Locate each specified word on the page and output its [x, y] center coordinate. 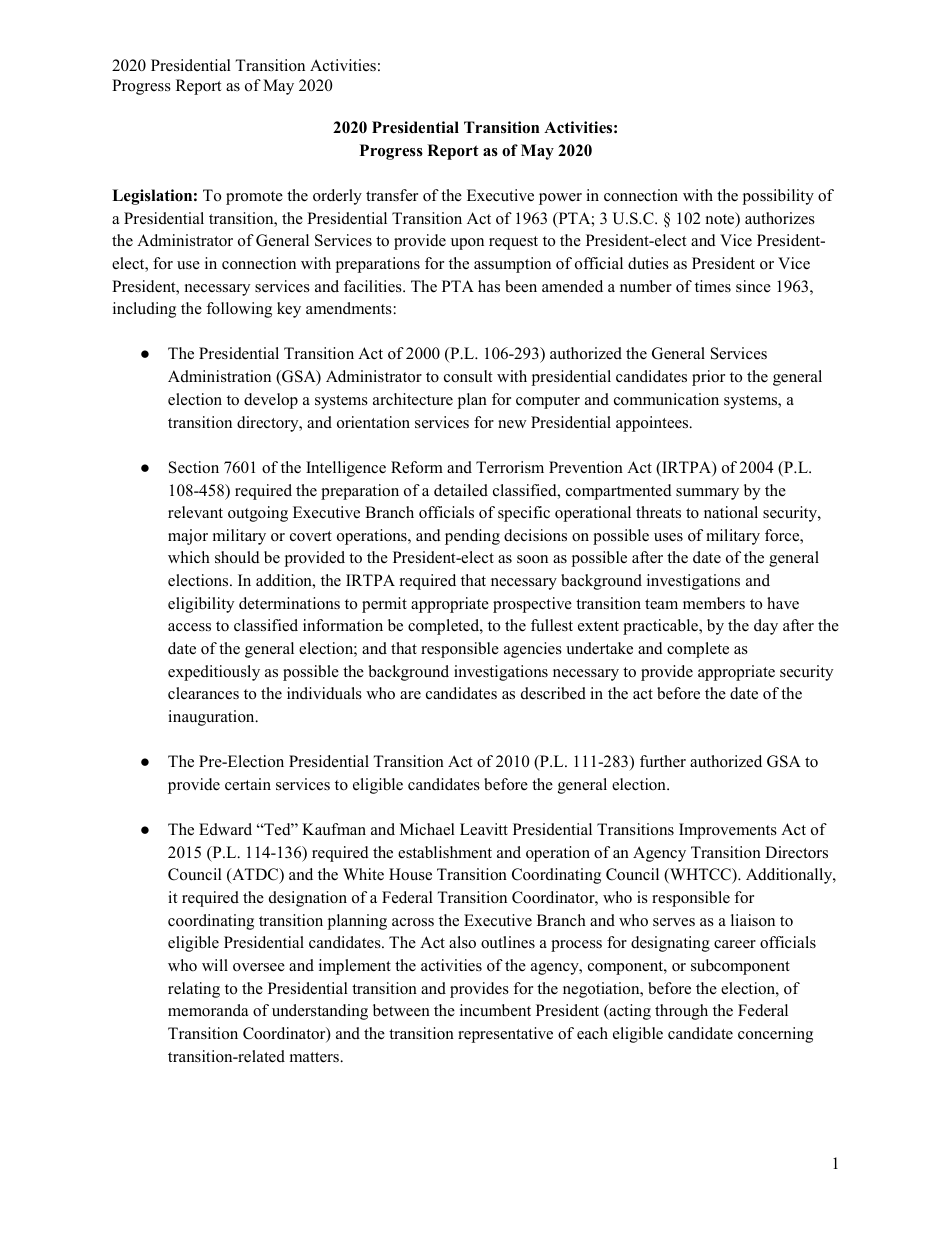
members [714, 603]
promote [254, 198]
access [189, 627]
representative [505, 1035]
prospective [532, 605]
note [721, 219]
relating [194, 990]
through [681, 1012]
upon [467, 244]
